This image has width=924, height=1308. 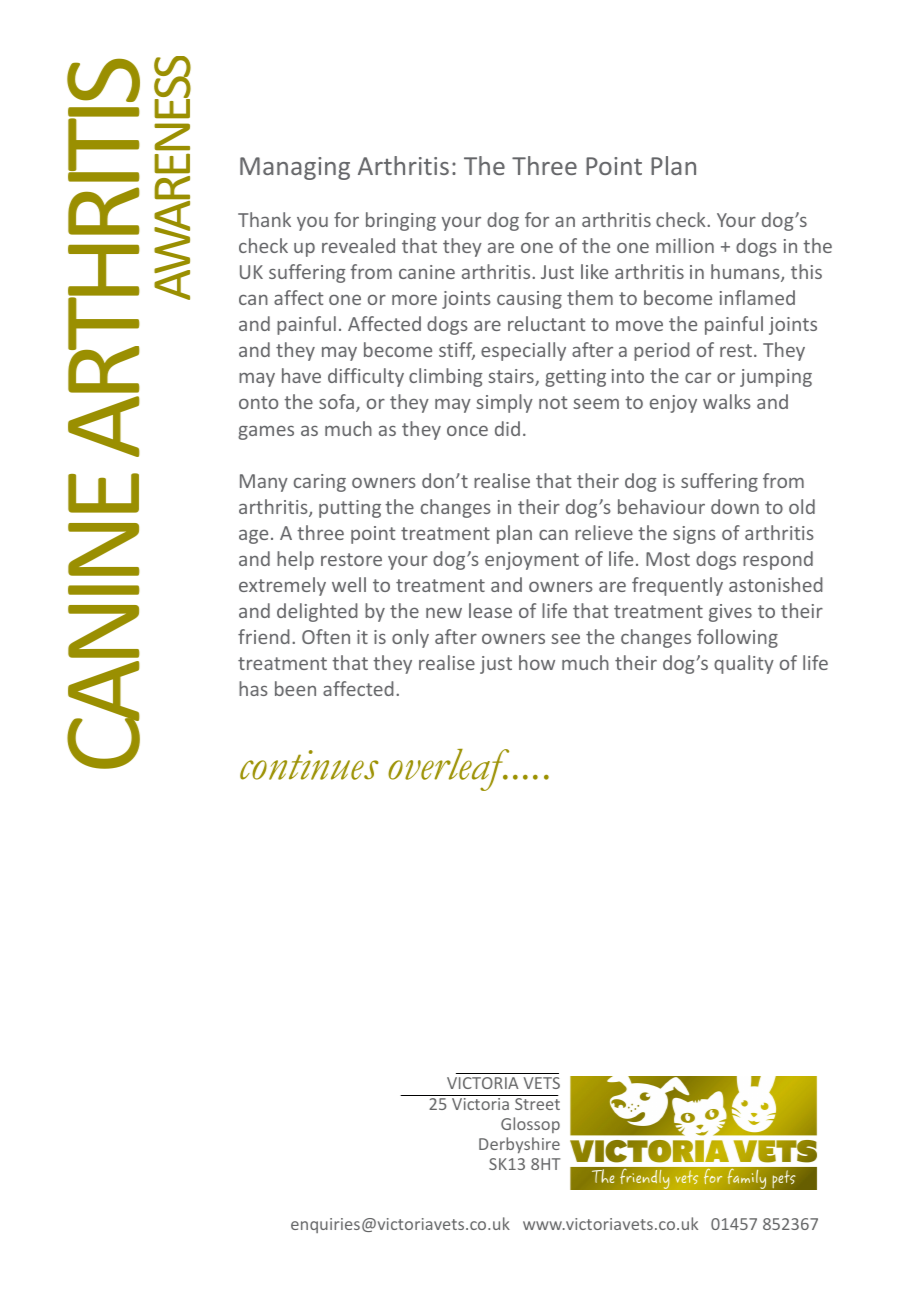 What do you see at coordinates (737, 638) in the image?
I see `following` at bounding box center [737, 638].
